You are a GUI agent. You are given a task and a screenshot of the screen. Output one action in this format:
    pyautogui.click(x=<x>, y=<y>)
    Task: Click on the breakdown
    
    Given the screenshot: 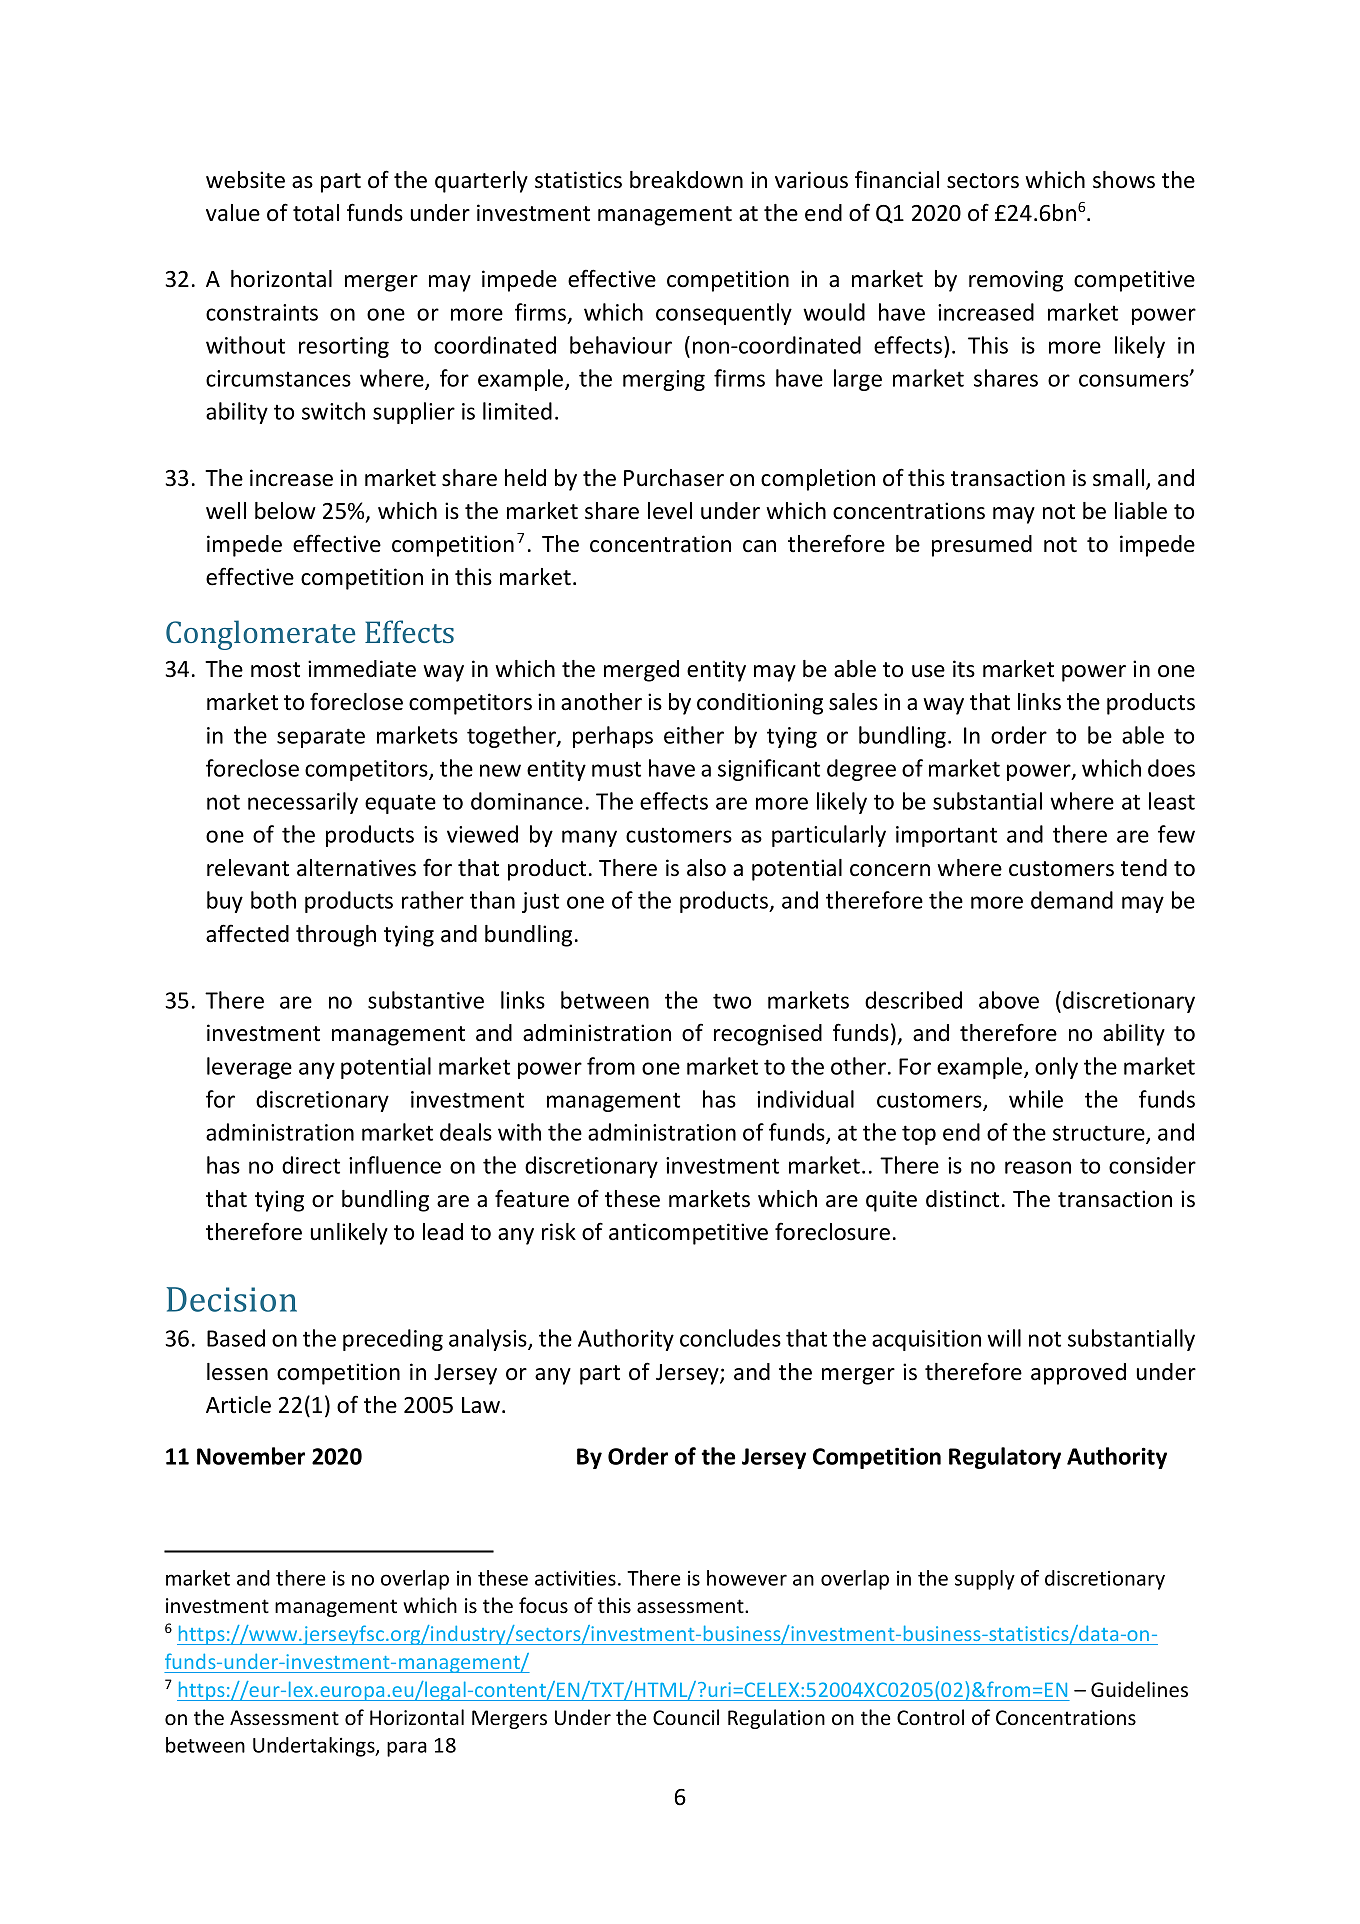 What is the action you would take?
    pyautogui.click(x=686, y=180)
